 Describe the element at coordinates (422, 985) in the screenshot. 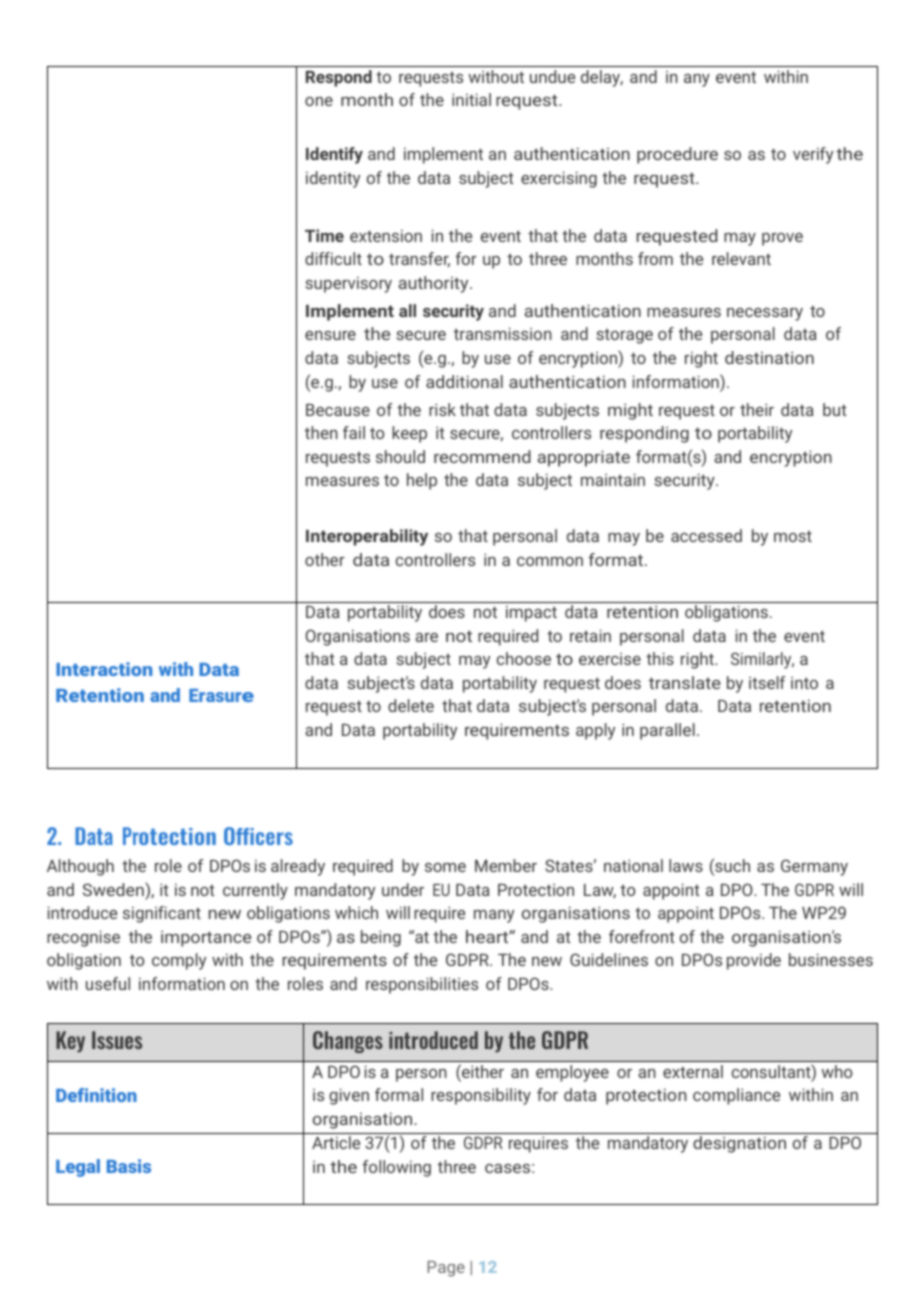

I see `responsibilities` at that location.
